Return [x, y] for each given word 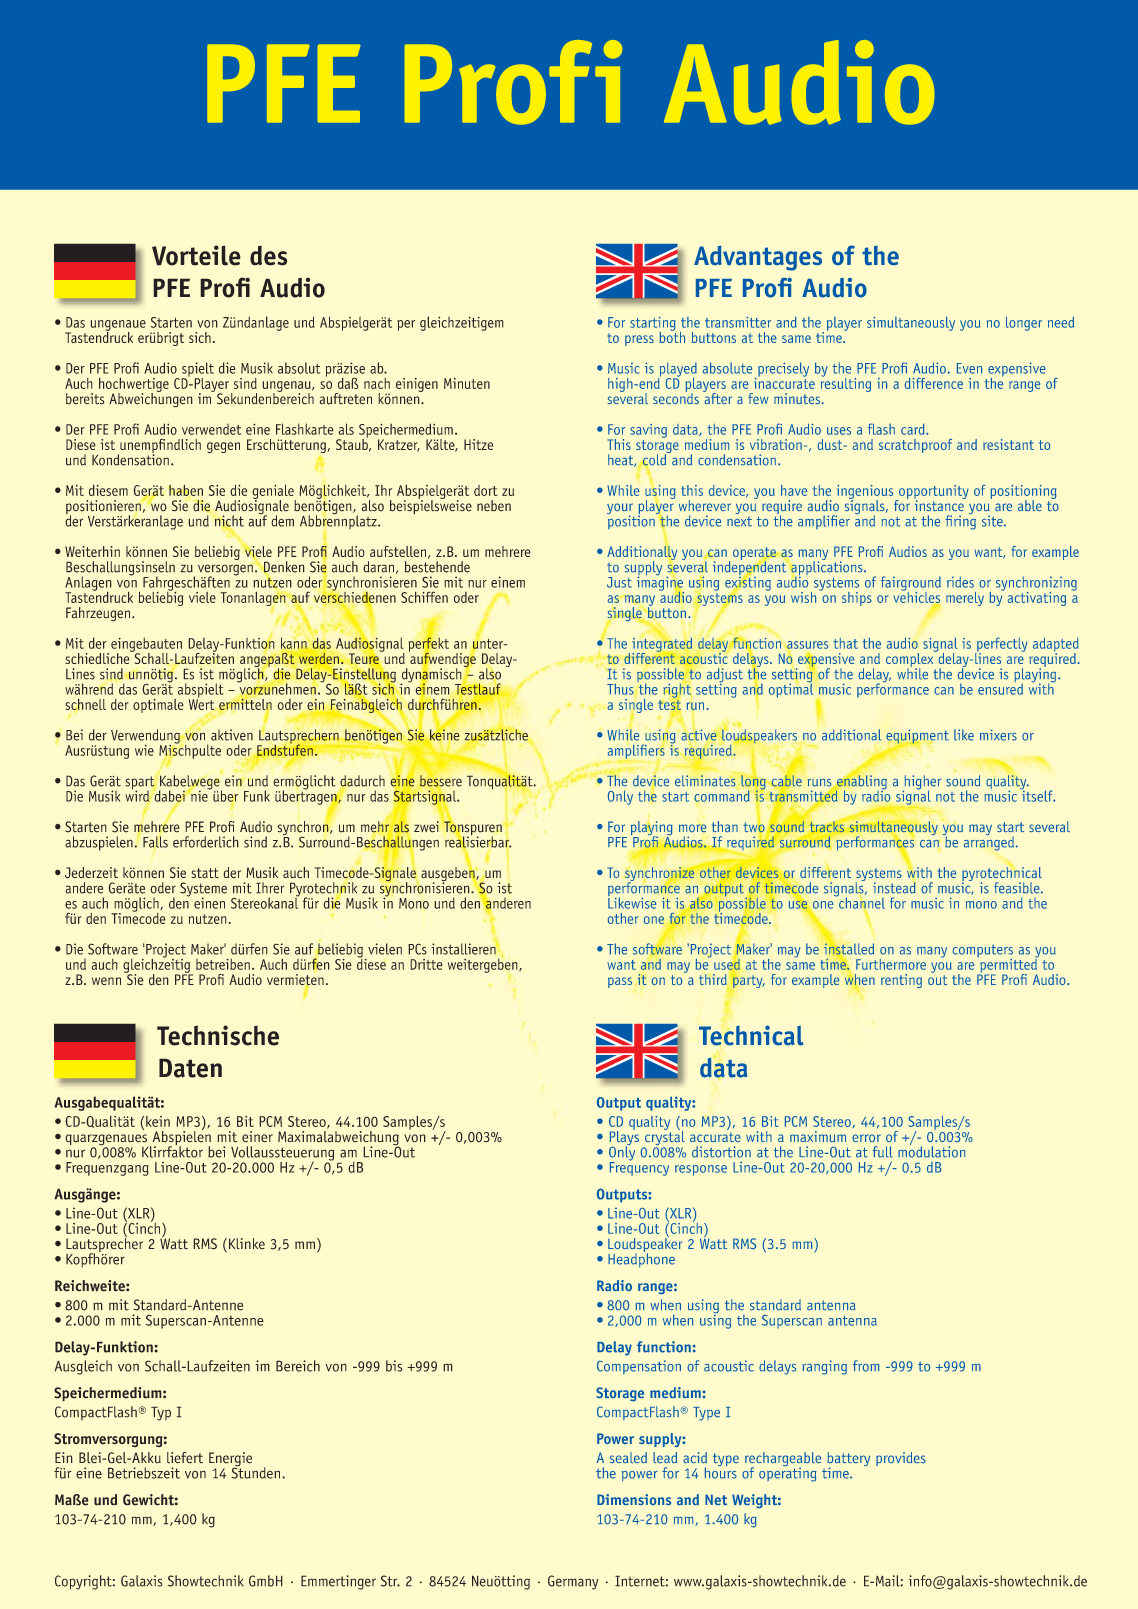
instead [894, 888]
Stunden [257, 1472]
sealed [628, 1457]
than [725, 826]
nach [377, 383]
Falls [155, 842]
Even [969, 368]
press [639, 340]
